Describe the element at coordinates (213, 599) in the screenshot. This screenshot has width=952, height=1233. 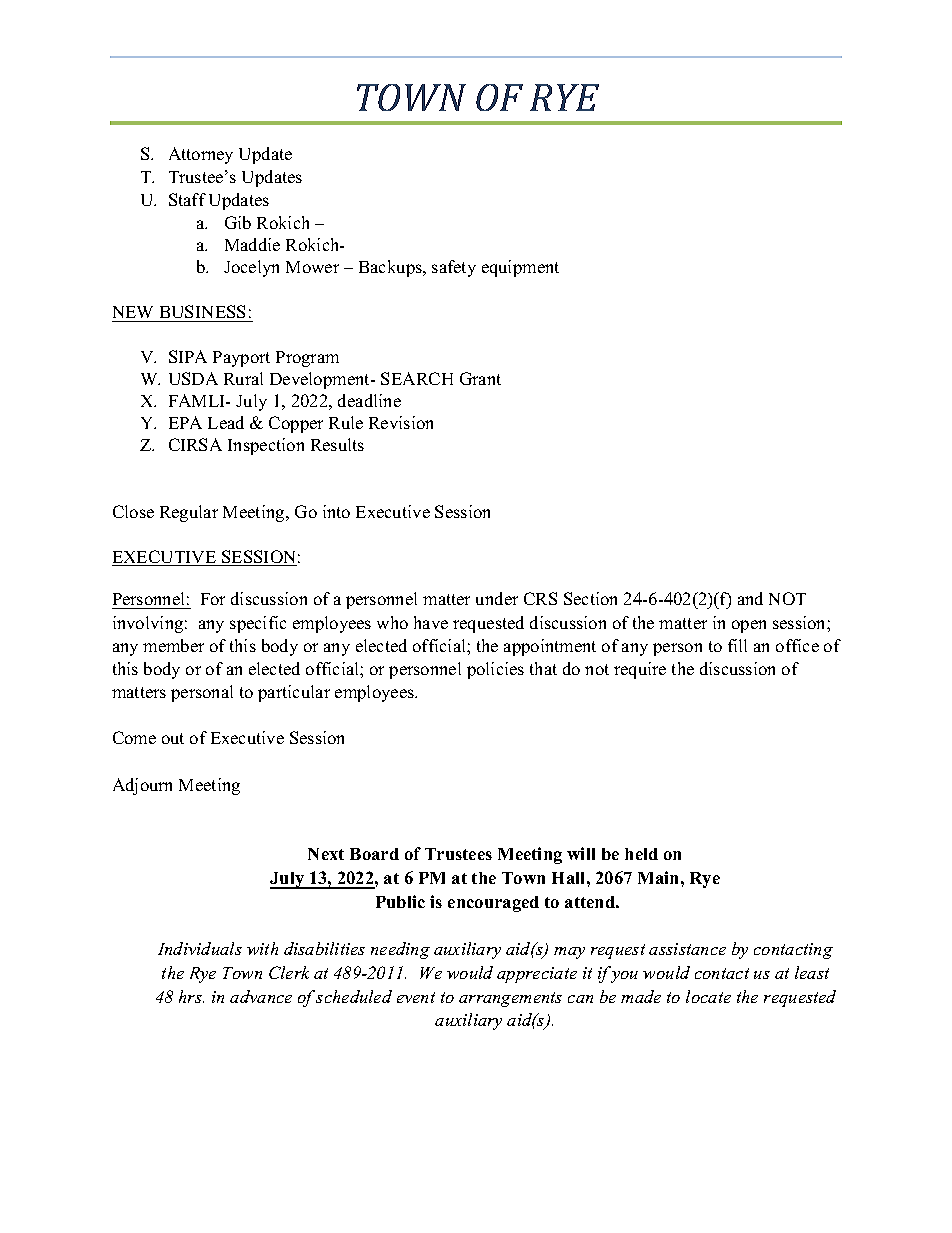
I see `For` at that location.
